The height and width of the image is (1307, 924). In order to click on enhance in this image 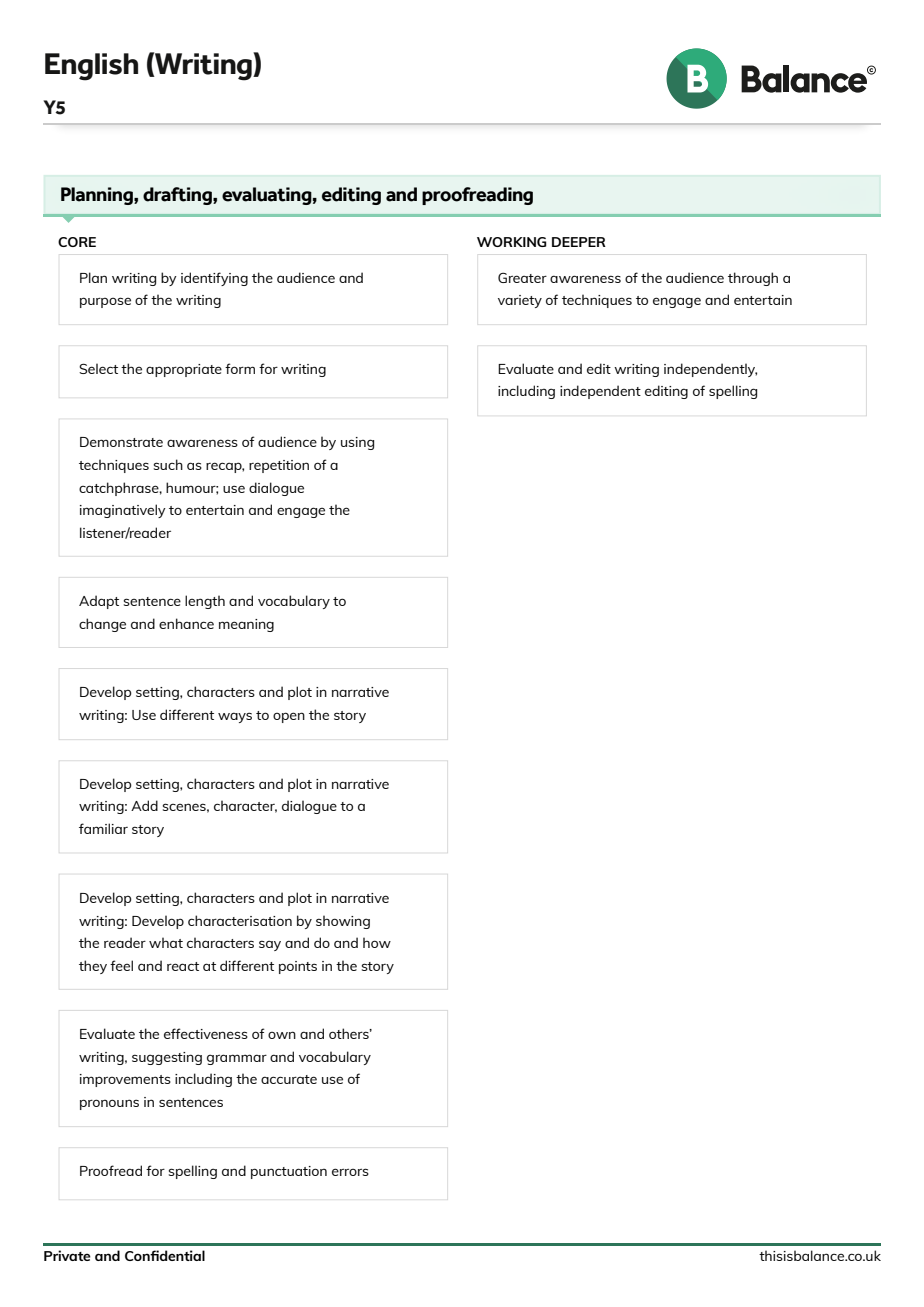, I will do `click(186, 623)`.
